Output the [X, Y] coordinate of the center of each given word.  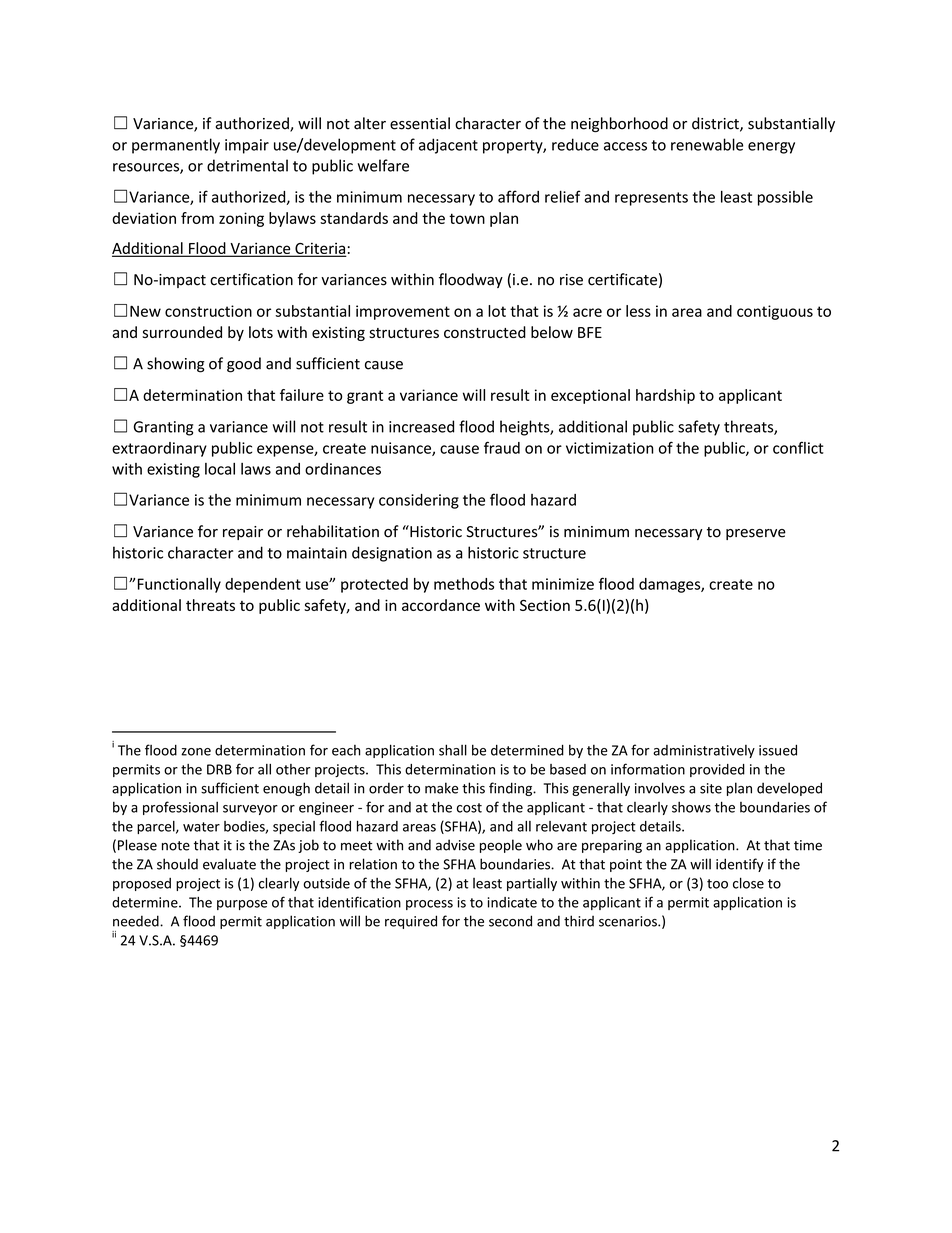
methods [464, 584]
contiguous [775, 312]
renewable [707, 144]
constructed [485, 332]
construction [208, 311]
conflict [798, 447]
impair [247, 146]
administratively [704, 751]
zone [196, 752]
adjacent [448, 146]
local [220, 469]
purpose [242, 905]
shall [453, 750]
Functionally [179, 585]
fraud [502, 447]
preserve [756, 534]
